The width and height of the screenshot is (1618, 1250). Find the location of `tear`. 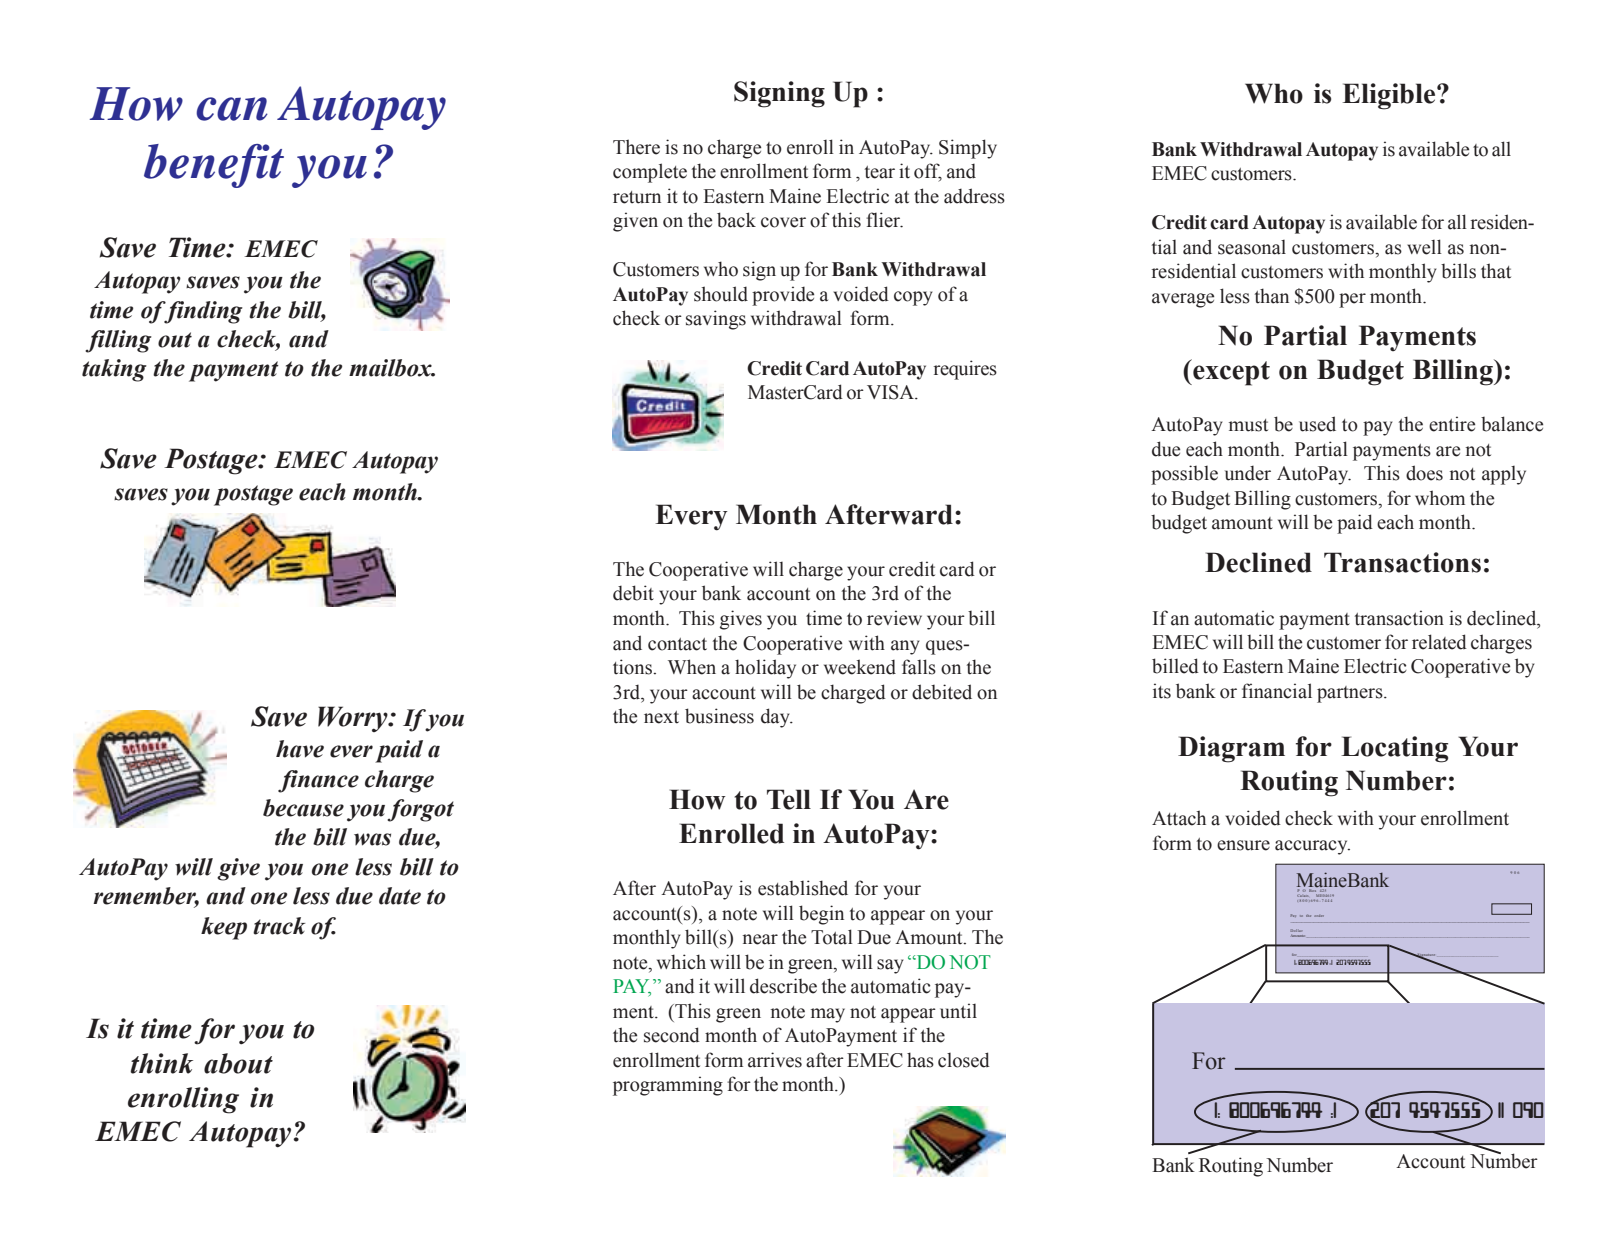

tear is located at coordinates (880, 172).
